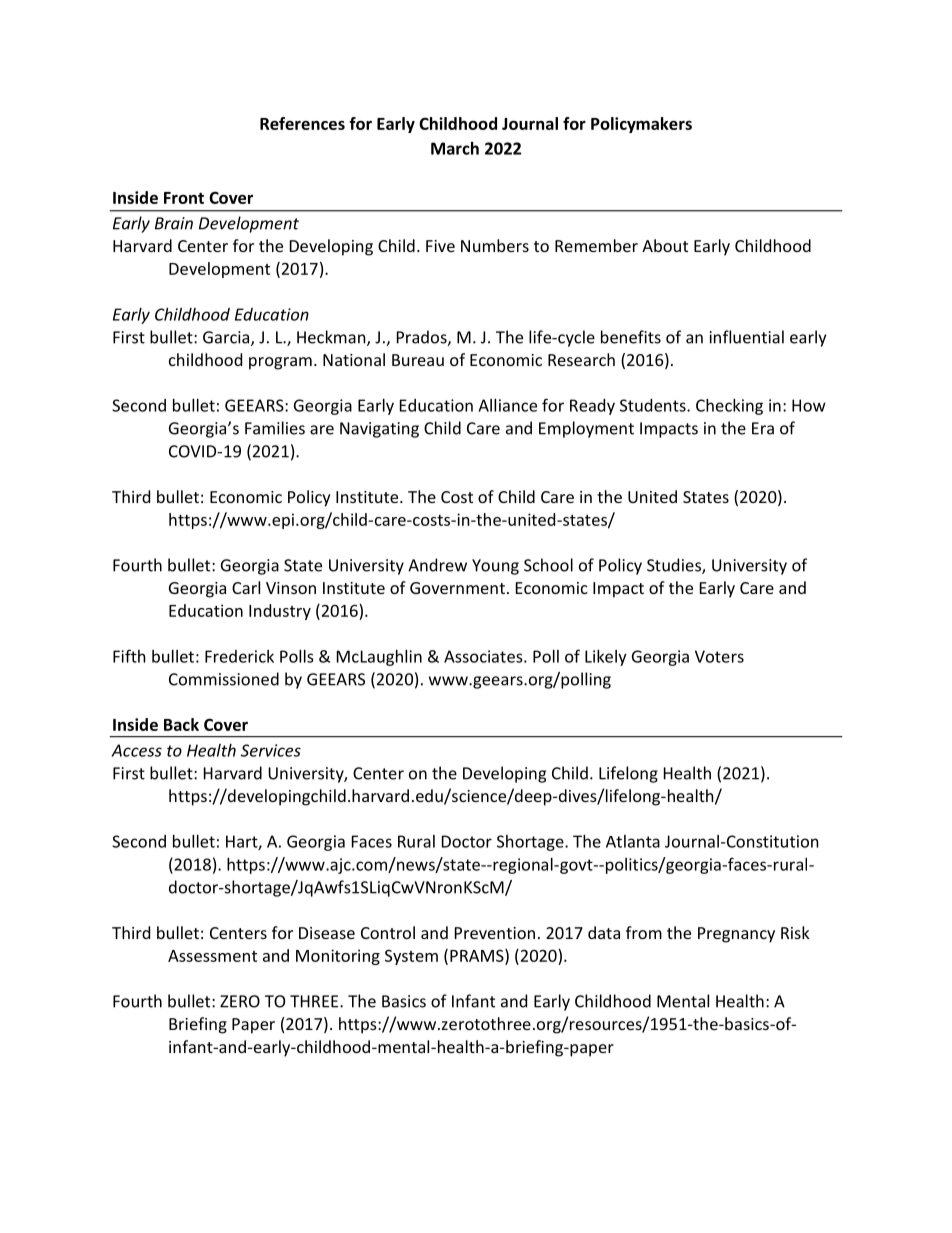 The height and width of the screenshot is (1233, 952). What do you see at coordinates (507, 405) in the screenshot?
I see `Alliance` at bounding box center [507, 405].
